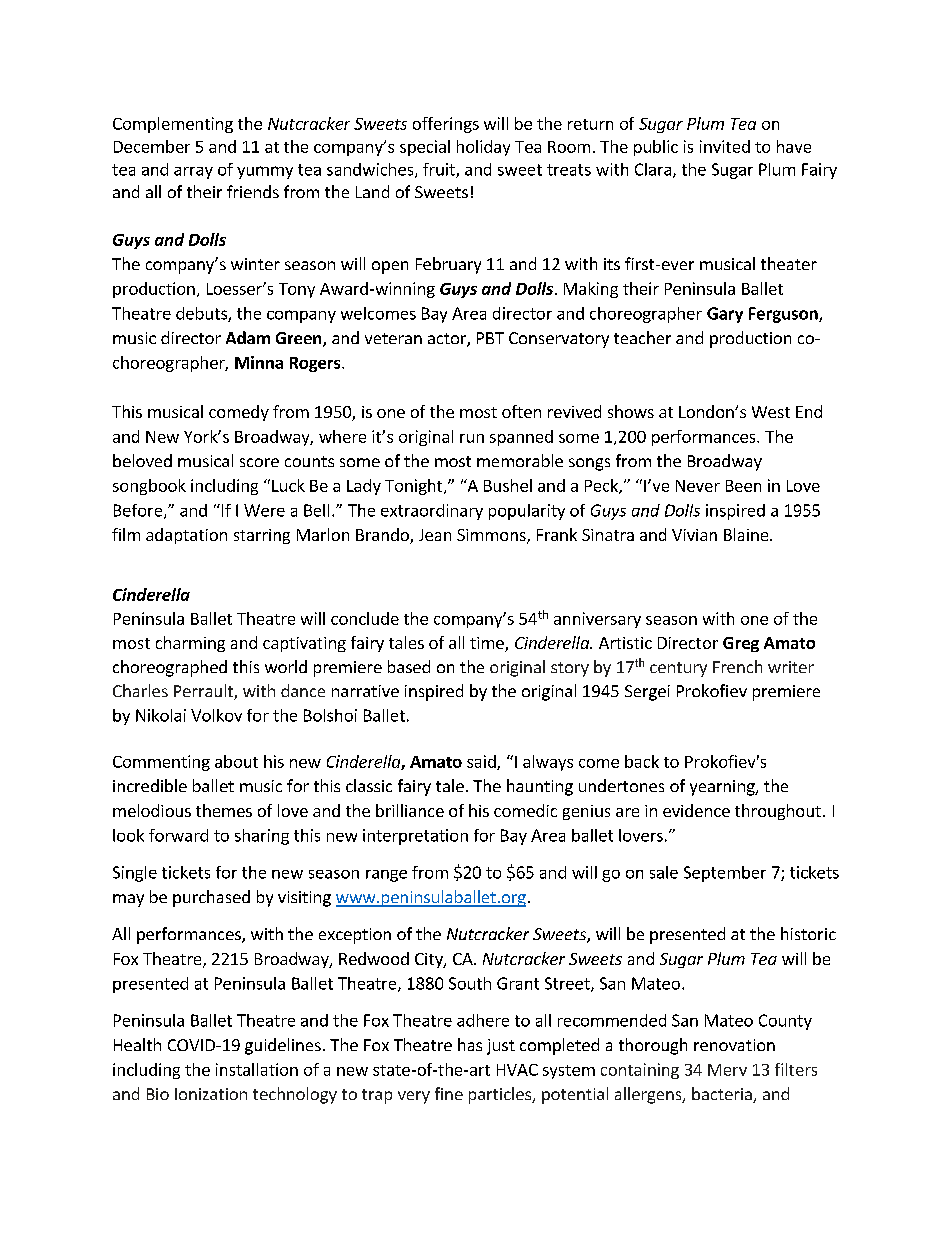 The width and height of the image is (952, 1233). I want to click on time, so click(488, 644).
